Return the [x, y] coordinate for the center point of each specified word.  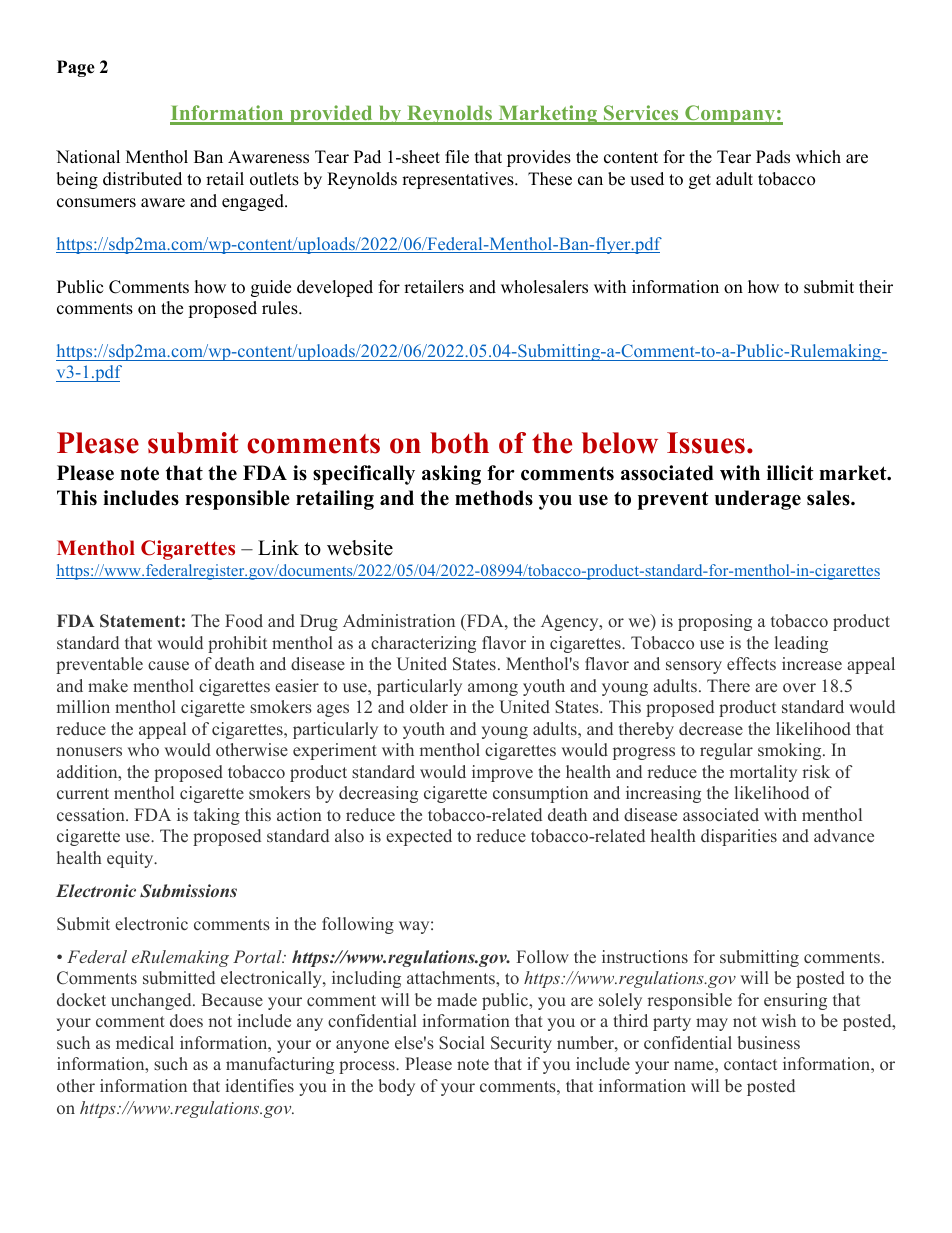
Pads [773, 157]
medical [145, 1043]
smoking [791, 751]
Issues [706, 443]
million [83, 706]
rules [281, 308]
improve [502, 773]
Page [76, 68]
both [459, 443]
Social [462, 1043]
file [457, 157]
